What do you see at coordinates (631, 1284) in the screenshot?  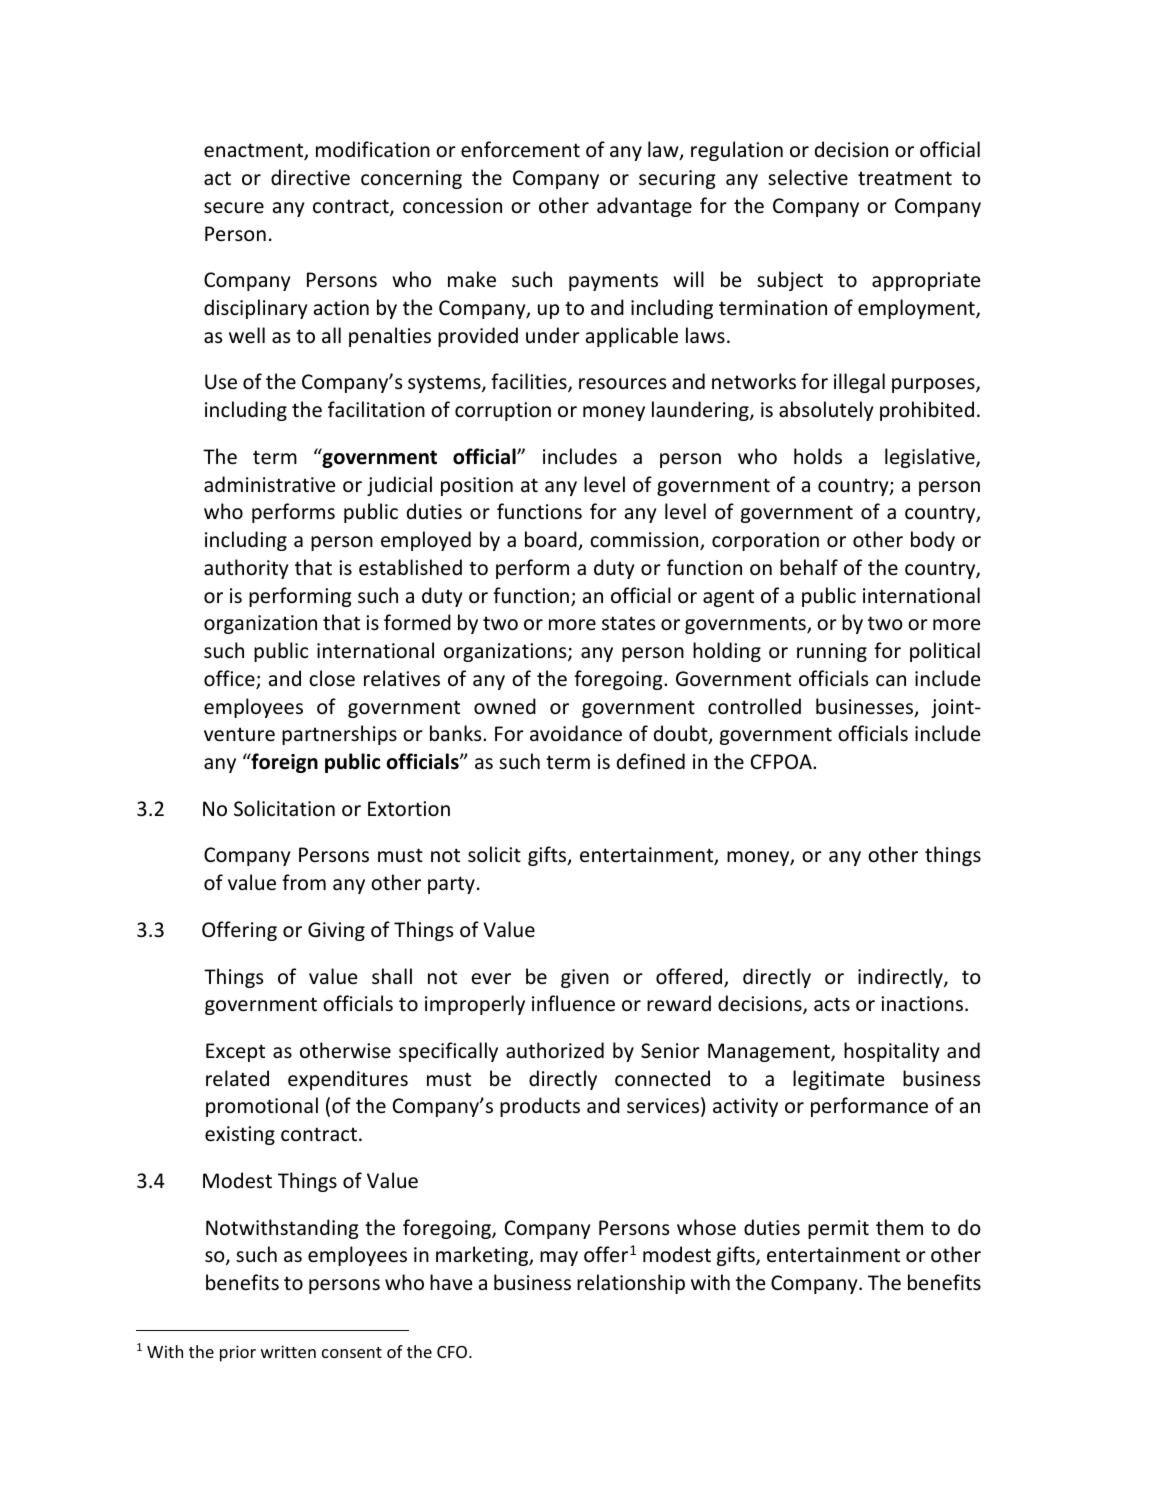 I see `relationship` at bounding box center [631, 1284].
